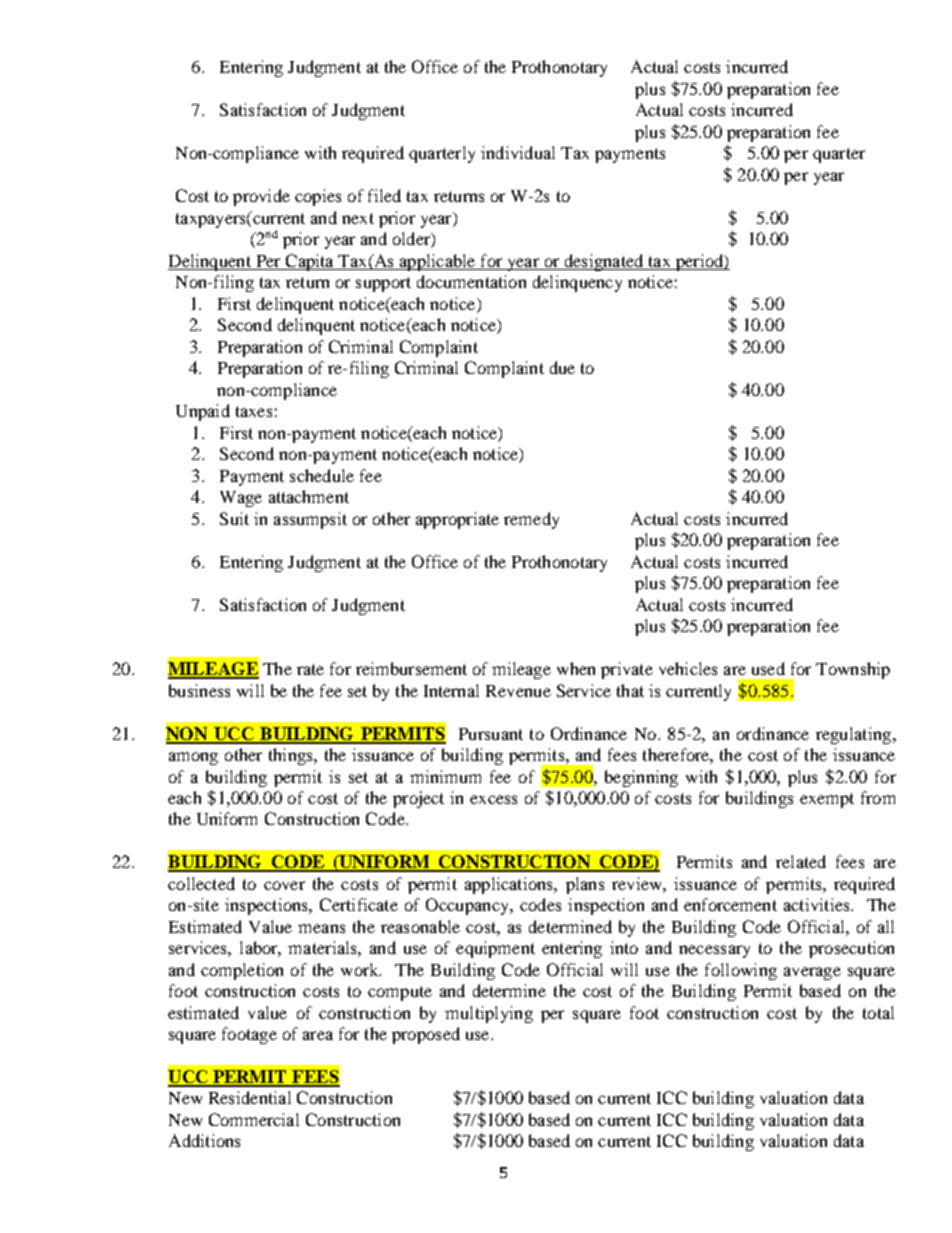 The height and width of the screenshot is (1233, 952). What do you see at coordinates (254, 411) in the screenshot?
I see `taxes` at bounding box center [254, 411].
